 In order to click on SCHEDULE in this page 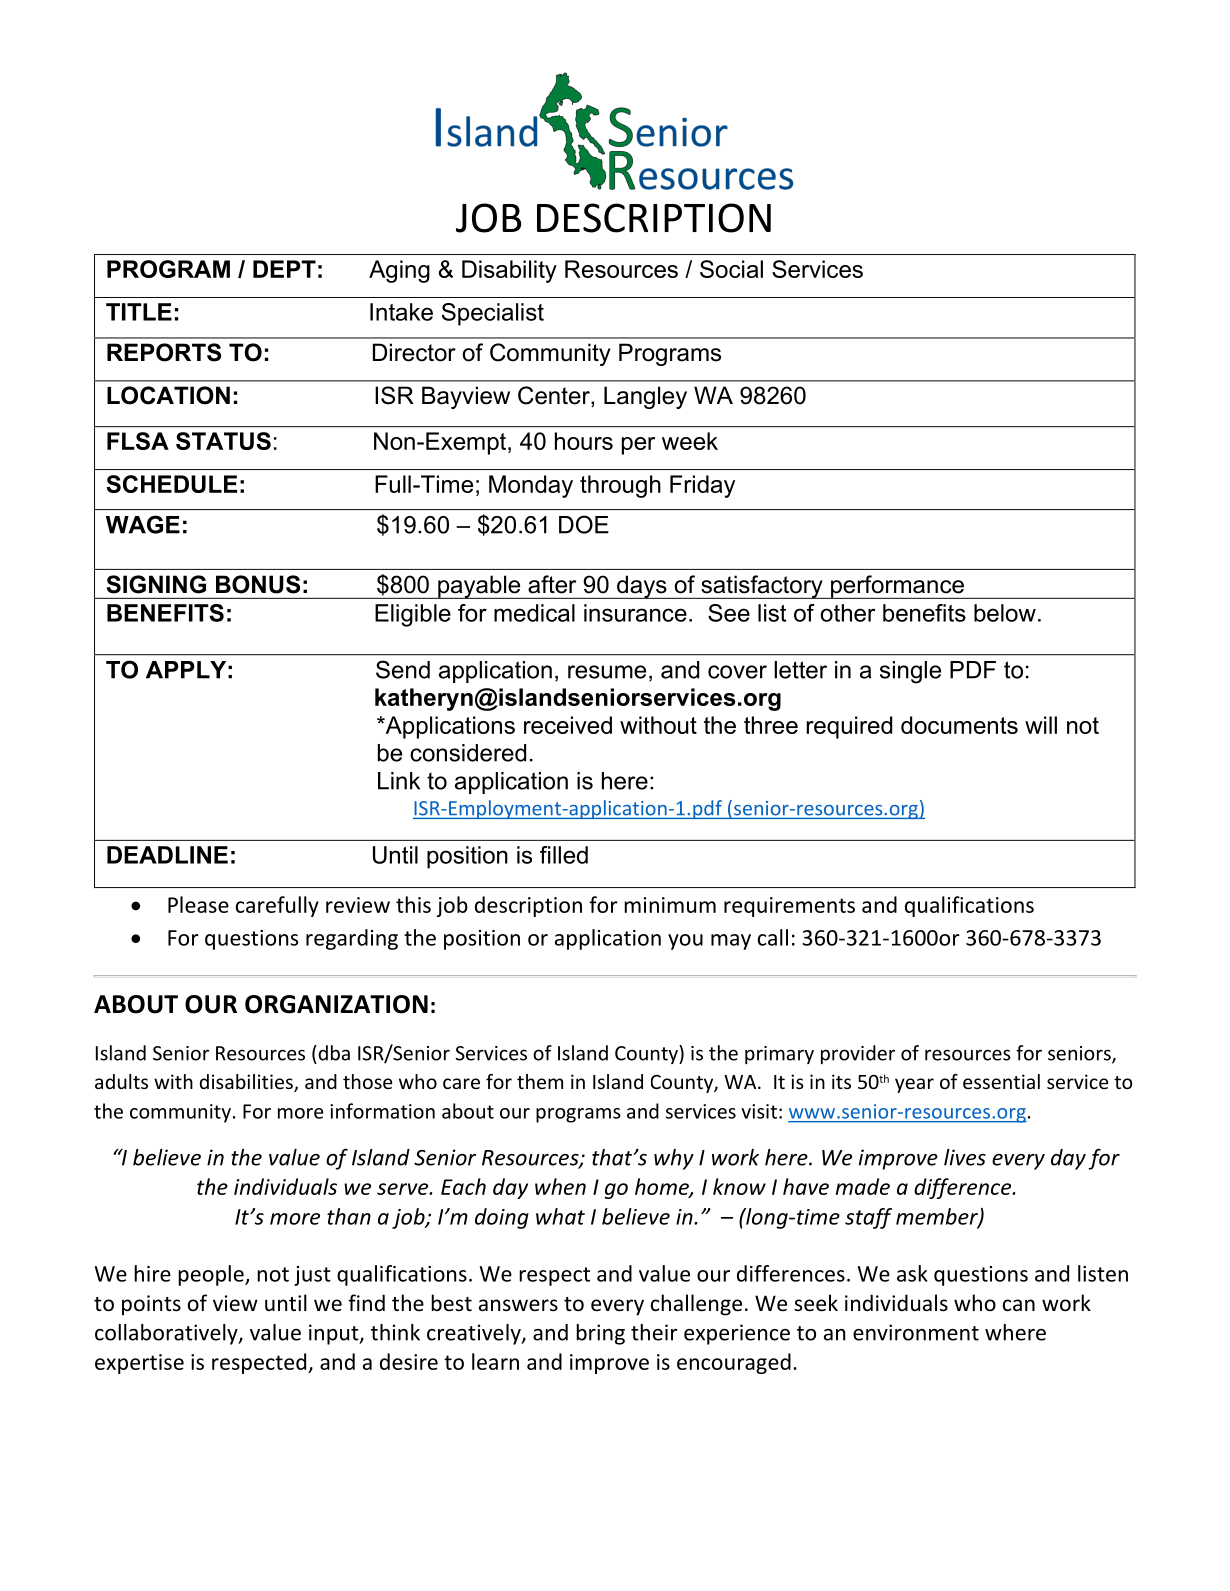, I will do `click(171, 484)`.
